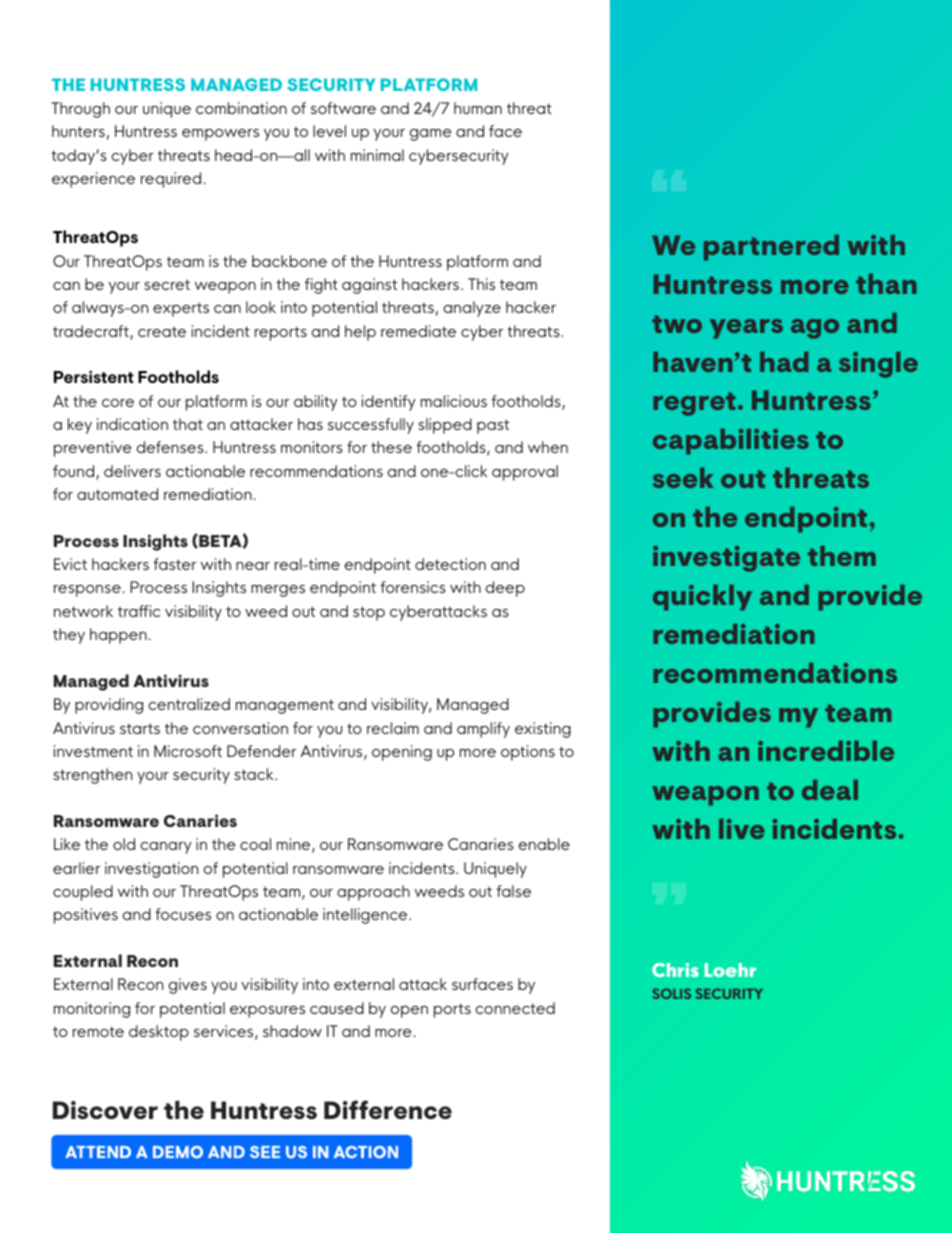 Image resolution: width=952 pixels, height=1233 pixels. Describe the element at coordinates (159, 1033) in the image. I see `desktop` at that location.
